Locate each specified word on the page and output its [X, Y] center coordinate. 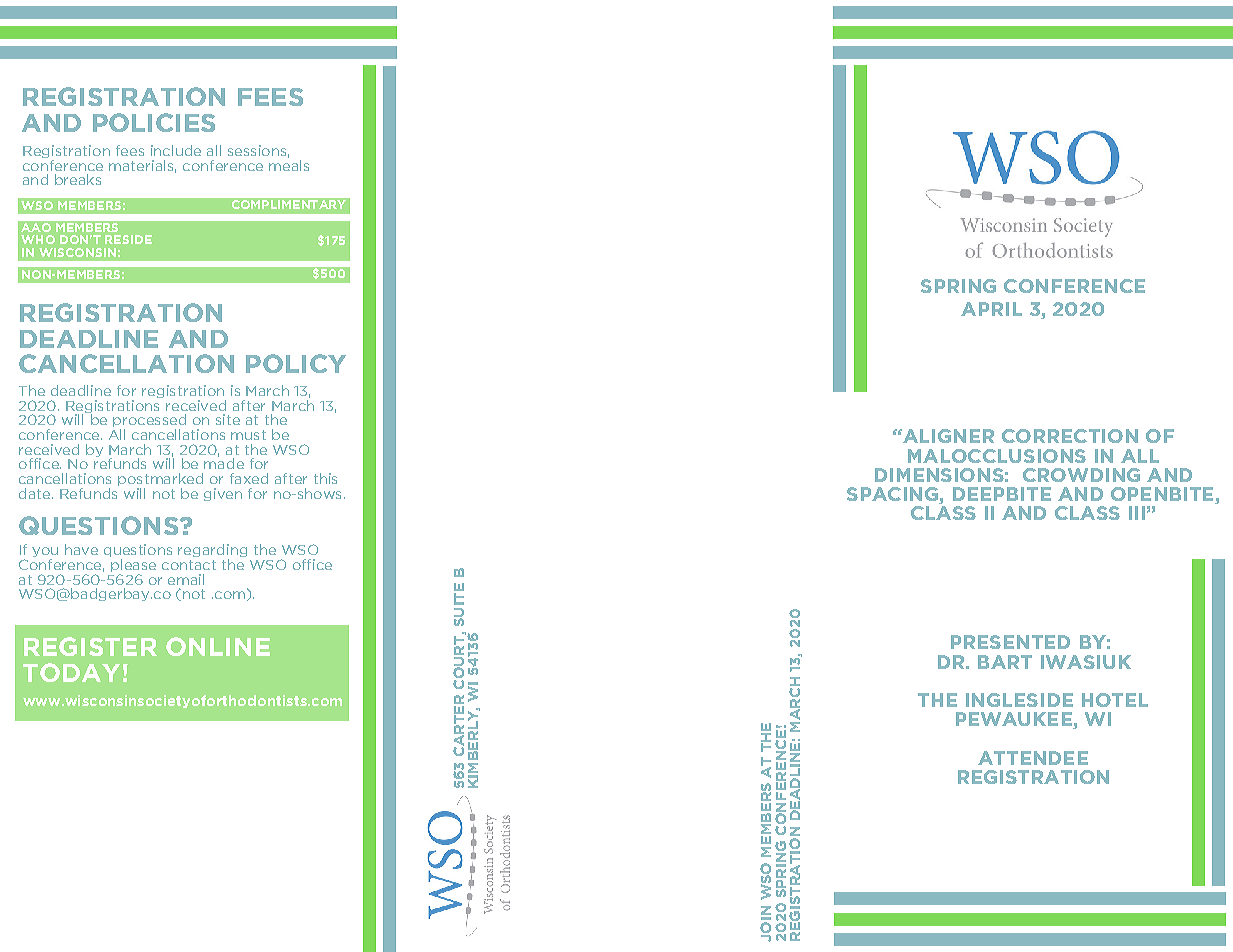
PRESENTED [1010, 642]
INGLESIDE [1019, 700]
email [186, 579]
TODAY [71, 672]
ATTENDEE [1033, 758]
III [1137, 513]
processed [149, 422]
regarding [212, 552]
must [248, 435]
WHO [38, 239]
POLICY [296, 363]
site [228, 419]
